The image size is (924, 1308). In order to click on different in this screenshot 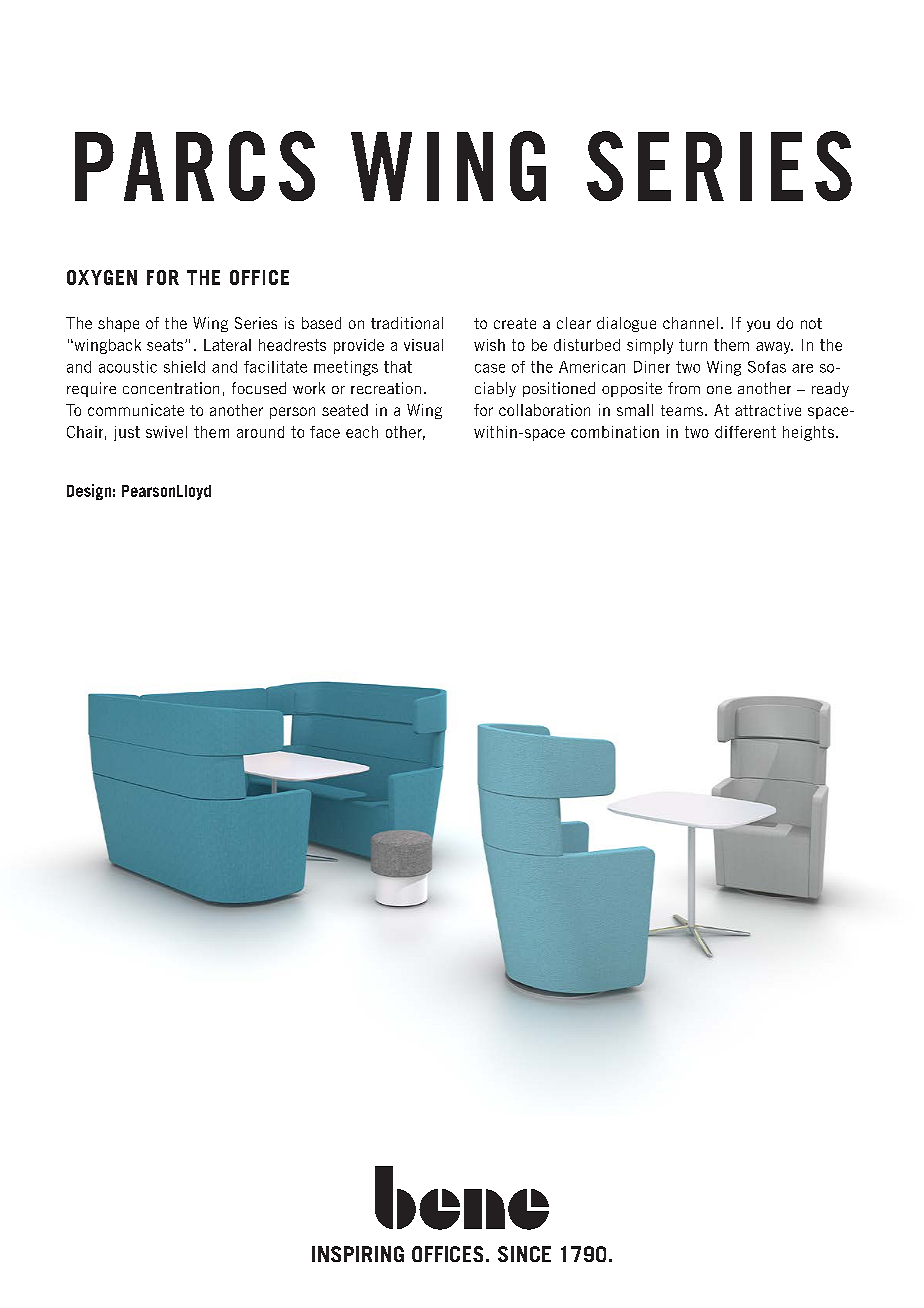, I will do `click(745, 432)`.
